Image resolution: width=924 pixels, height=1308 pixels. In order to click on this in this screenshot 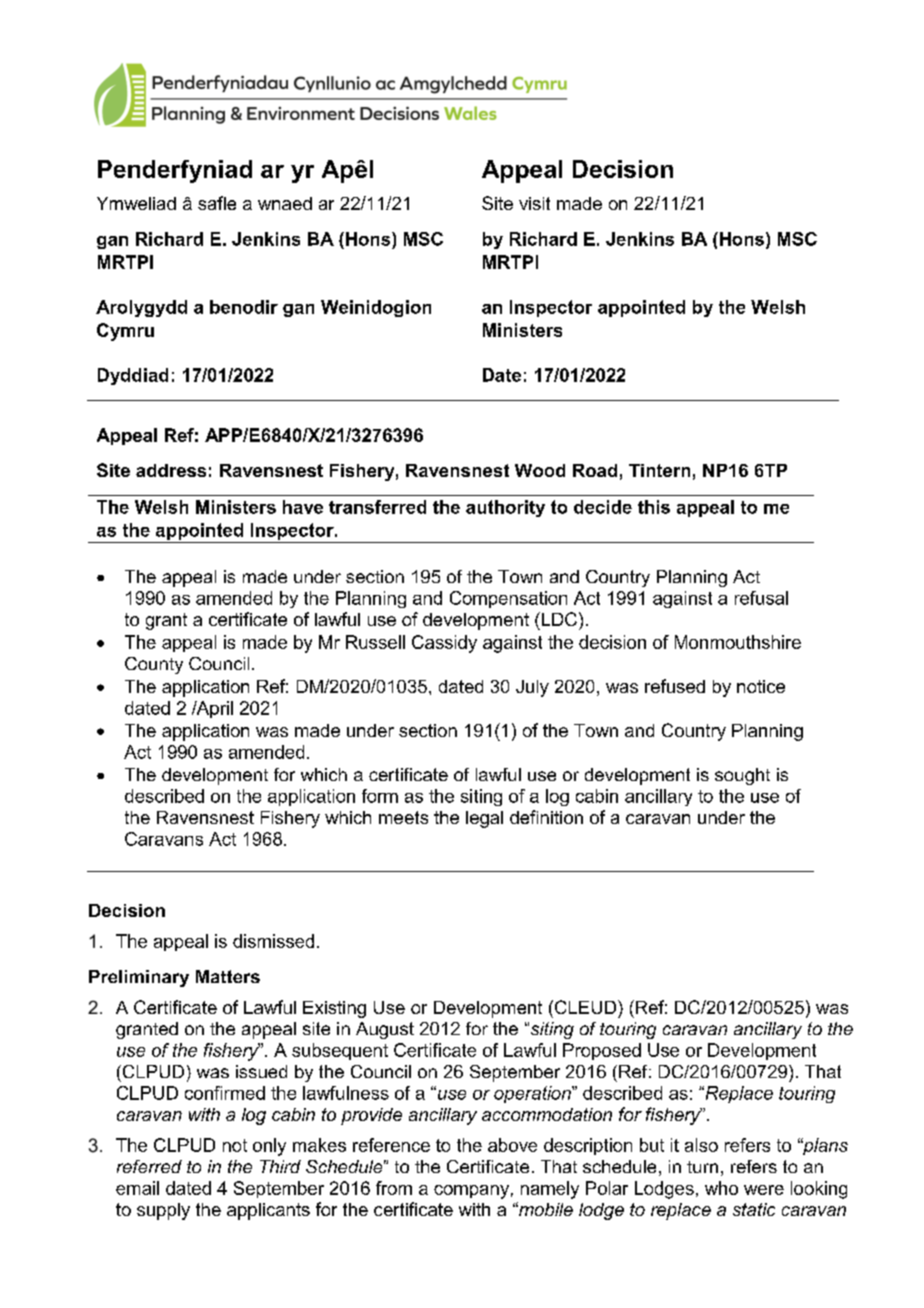, I will do `click(654, 507)`.
